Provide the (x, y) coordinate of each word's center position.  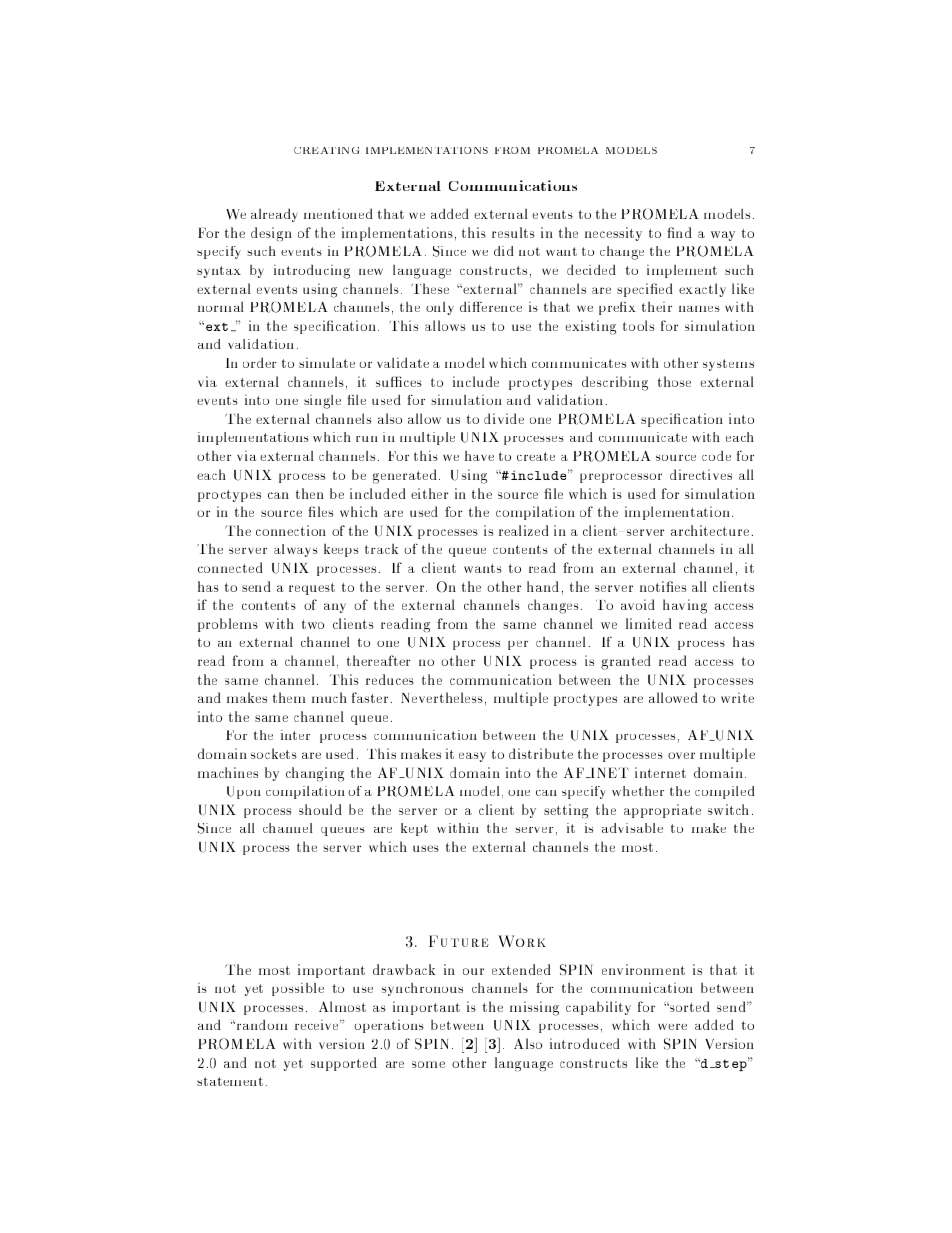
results (513, 232)
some (428, 1064)
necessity (613, 234)
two (313, 624)
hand (543, 586)
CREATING (326, 150)
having (685, 606)
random (261, 1025)
